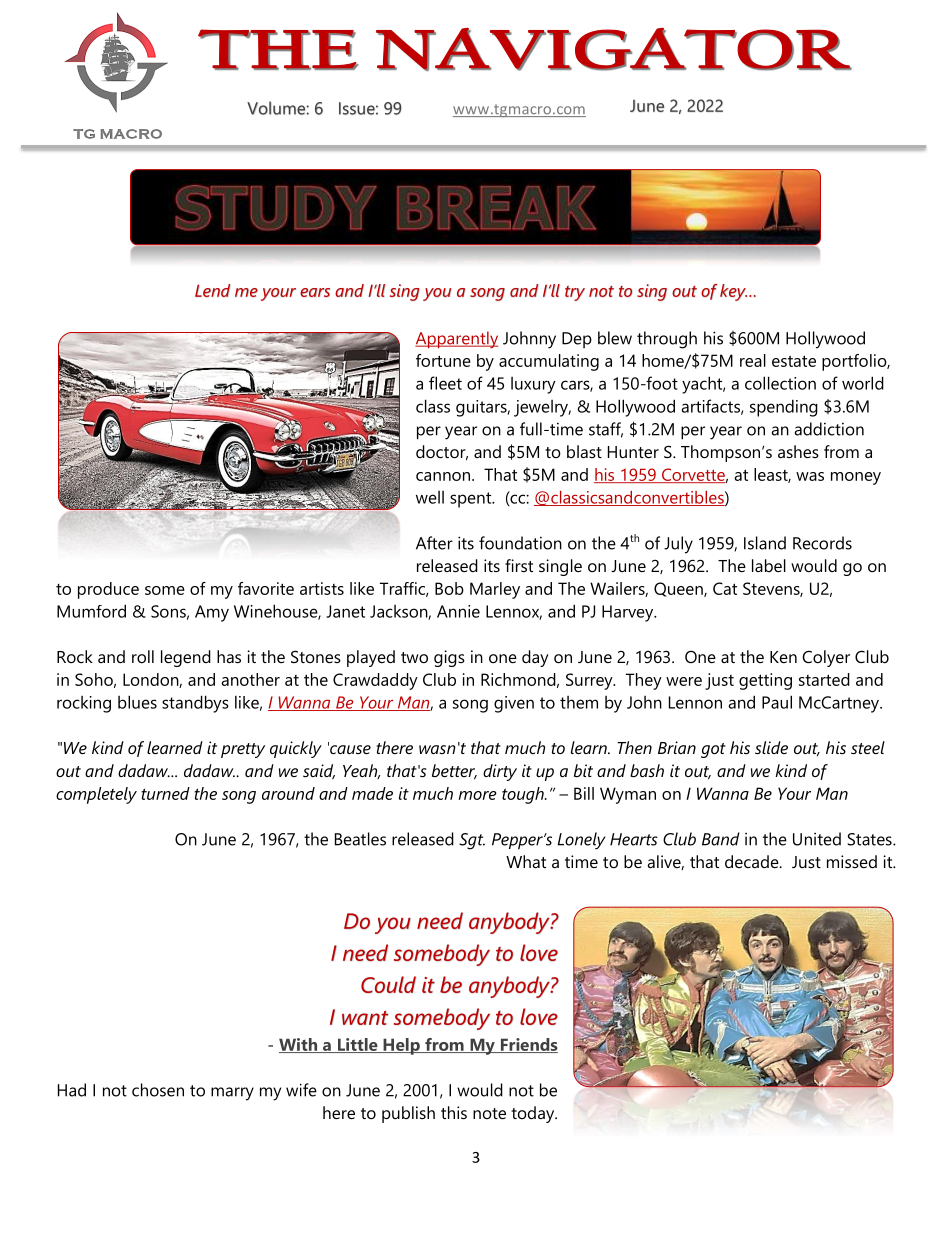  I want to click on Amy, so click(212, 613).
